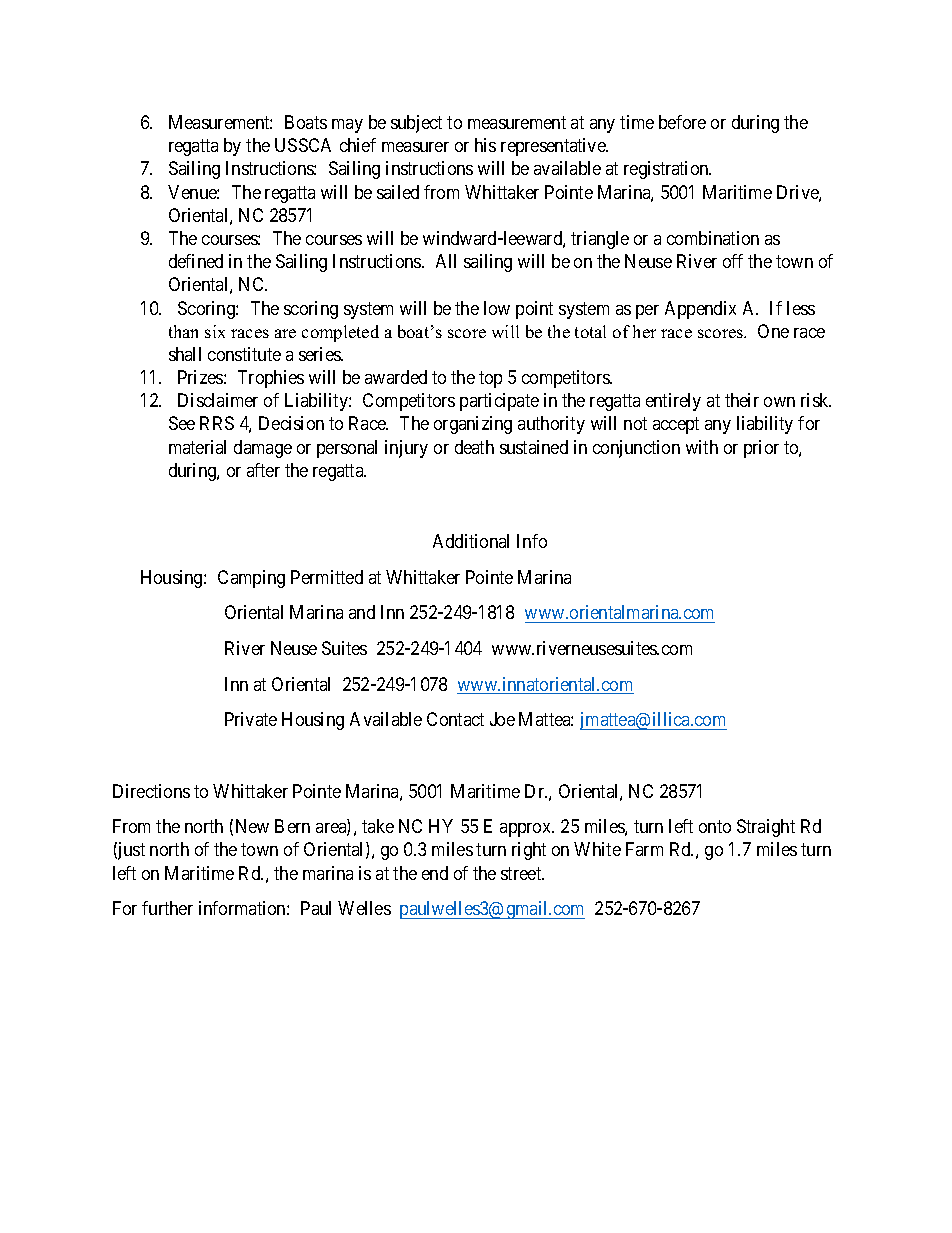  What do you see at coordinates (485, 145) in the screenshot?
I see `his` at bounding box center [485, 145].
